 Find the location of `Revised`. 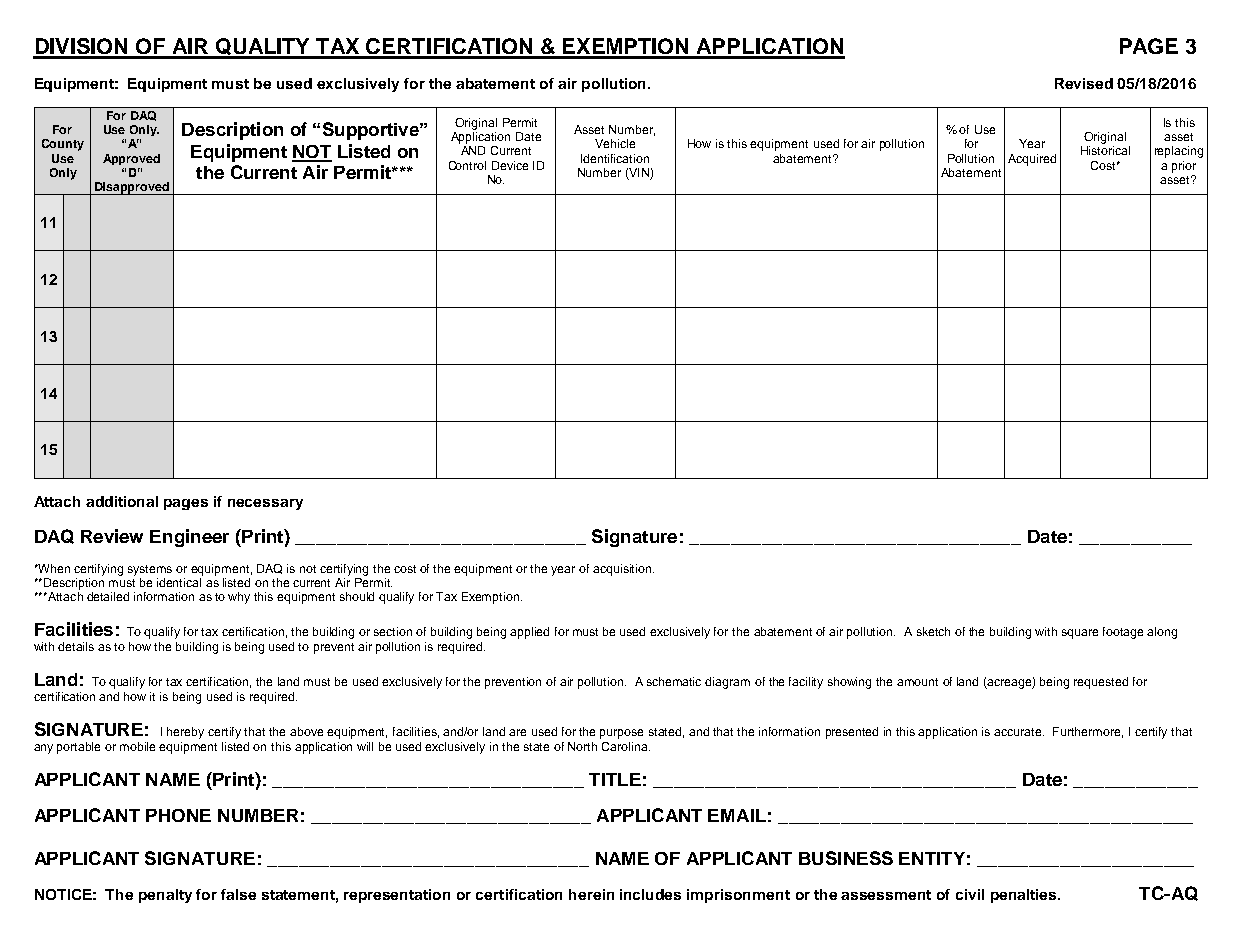

Revised is located at coordinates (1084, 83).
